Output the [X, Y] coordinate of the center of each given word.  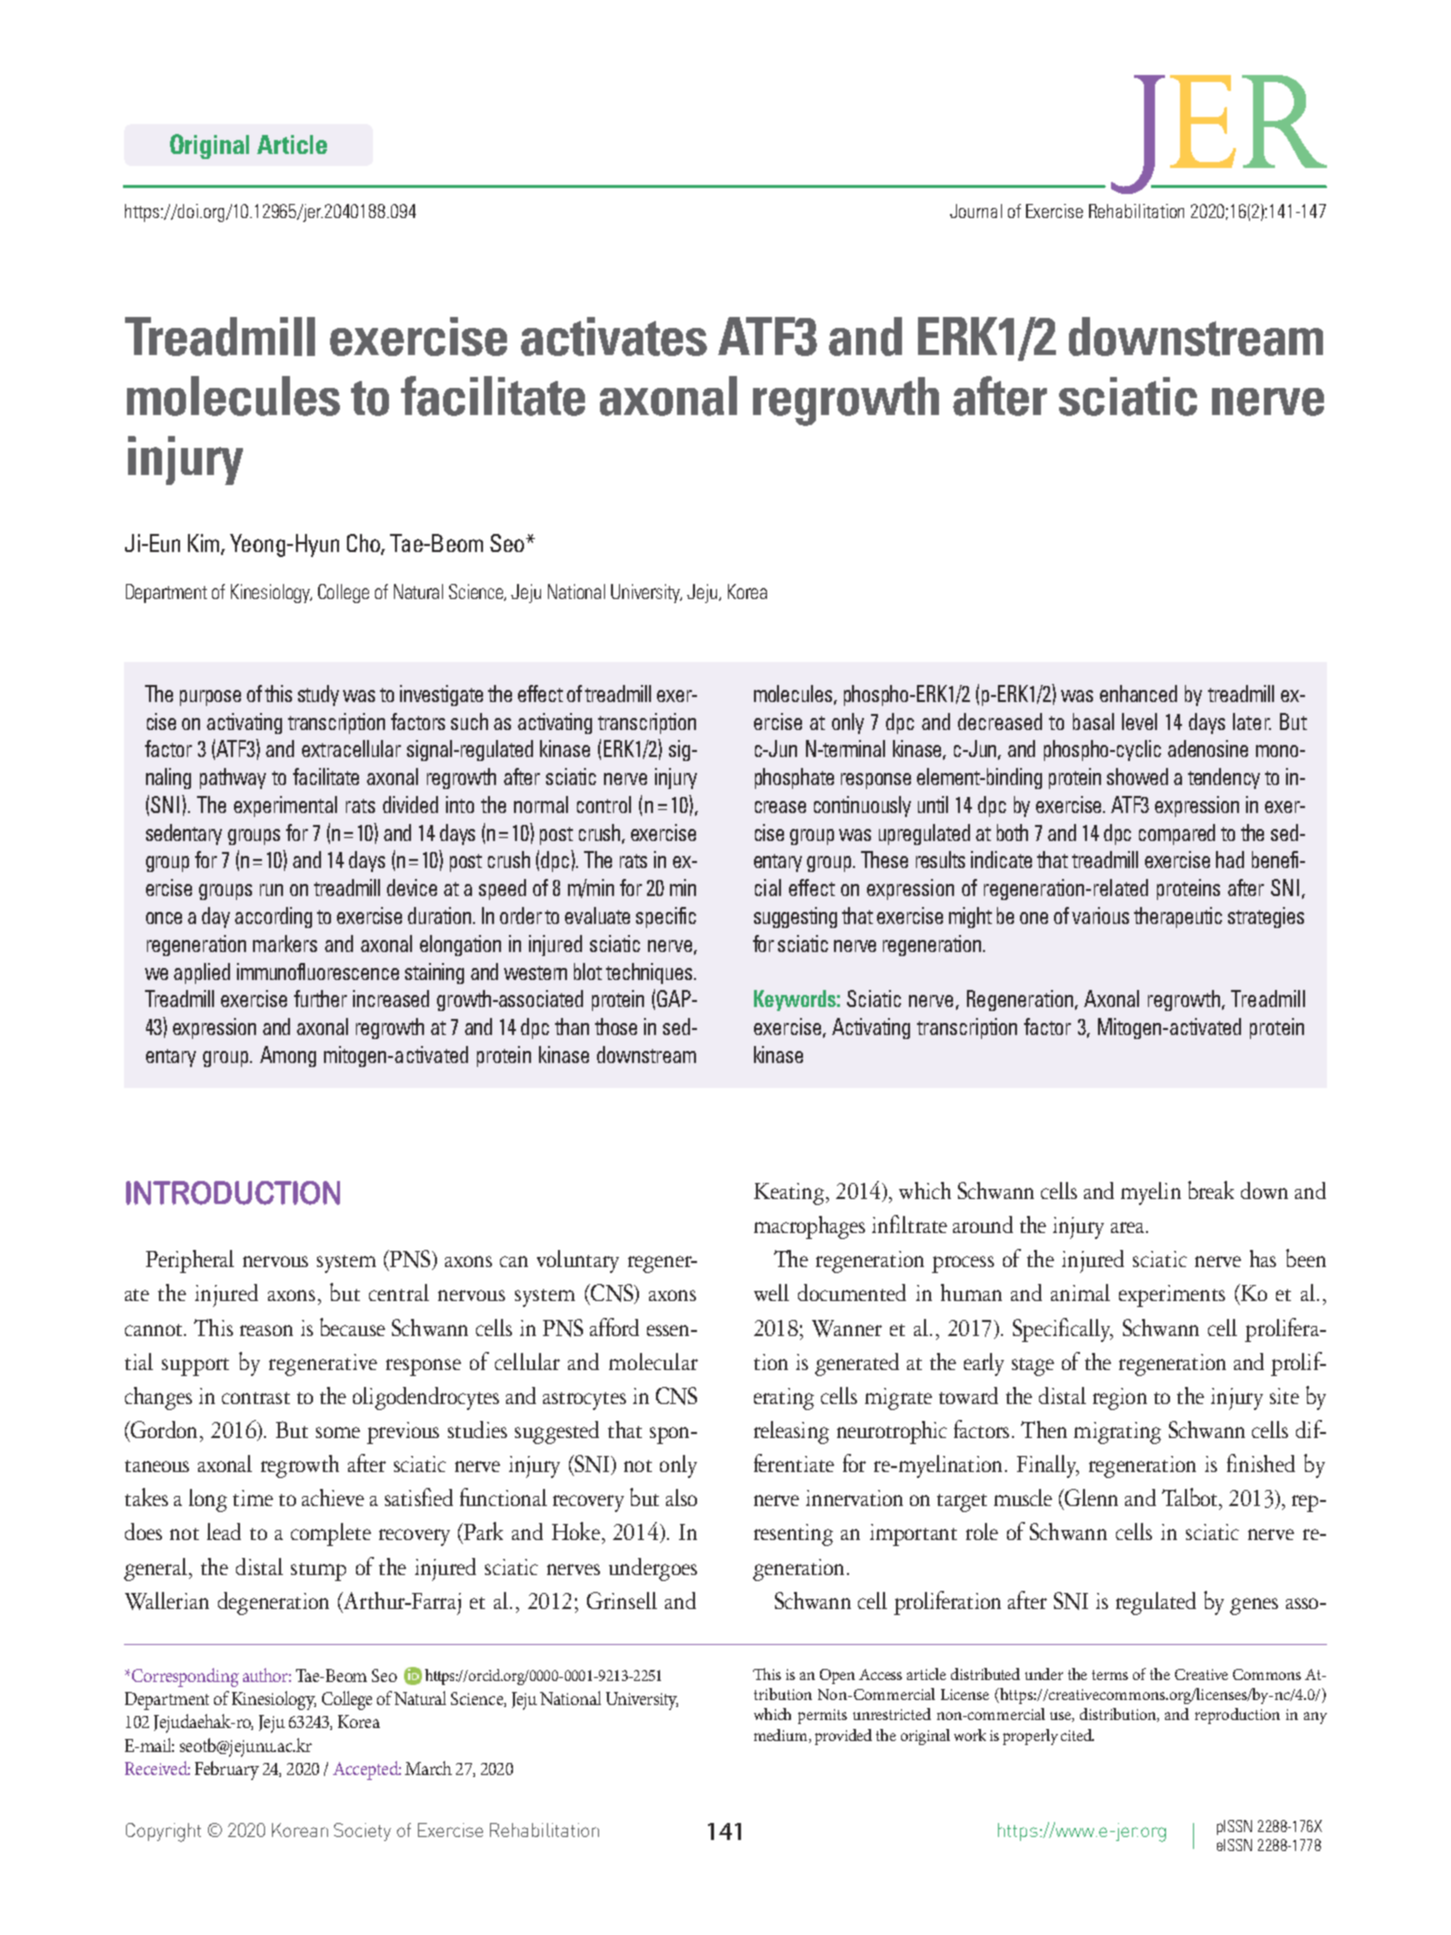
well [771, 1292]
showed [1137, 776]
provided [843, 1737]
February [227, 1770]
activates [614, 336]
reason [266, 1330]
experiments [1172, 1296]
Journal [976, 211]
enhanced [1138, 693]
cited [1077, 1735]
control [604, 804]
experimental [285, 806]
